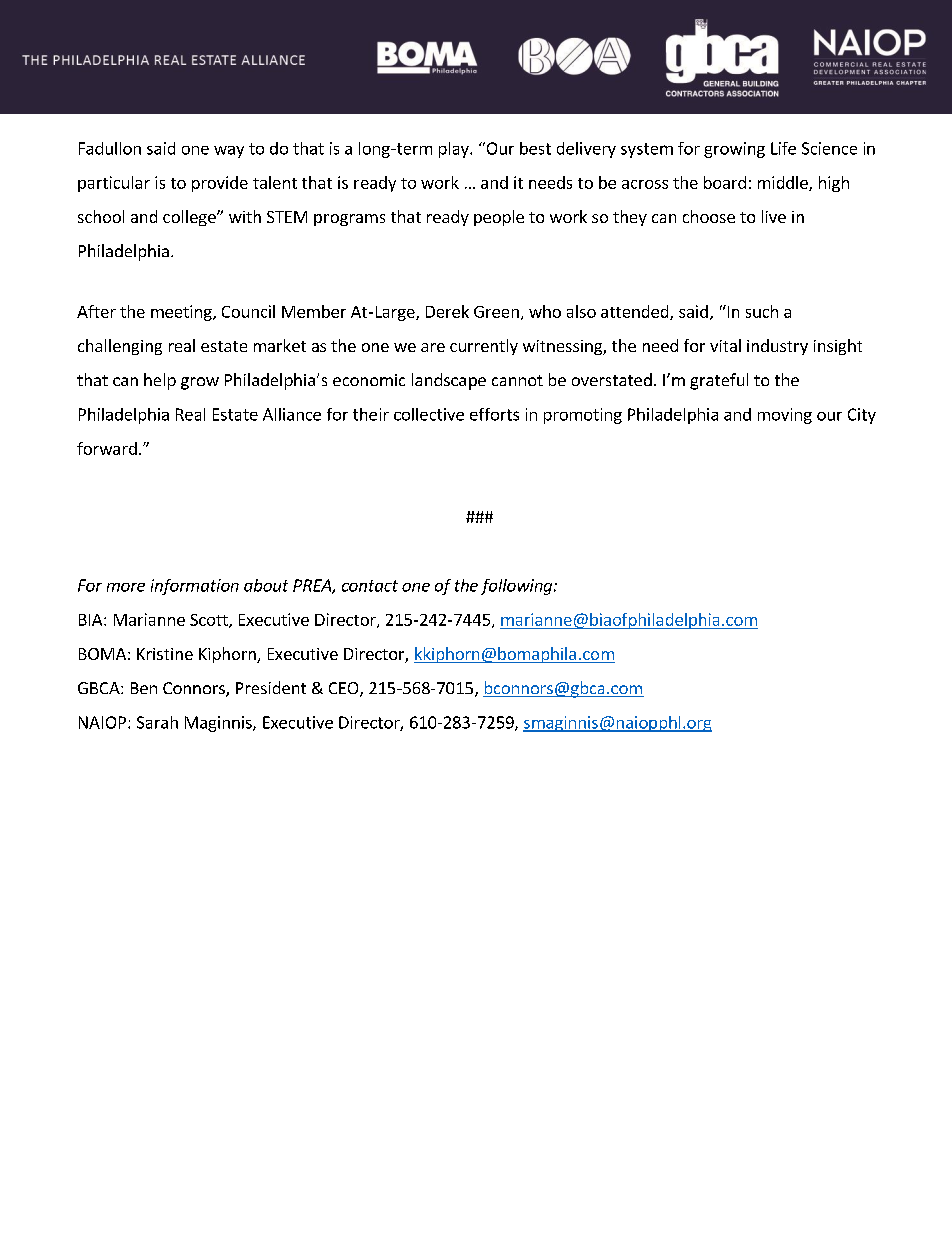  Describe the element at coordinates (370, 586) in the page. I see `contact` at that location.
